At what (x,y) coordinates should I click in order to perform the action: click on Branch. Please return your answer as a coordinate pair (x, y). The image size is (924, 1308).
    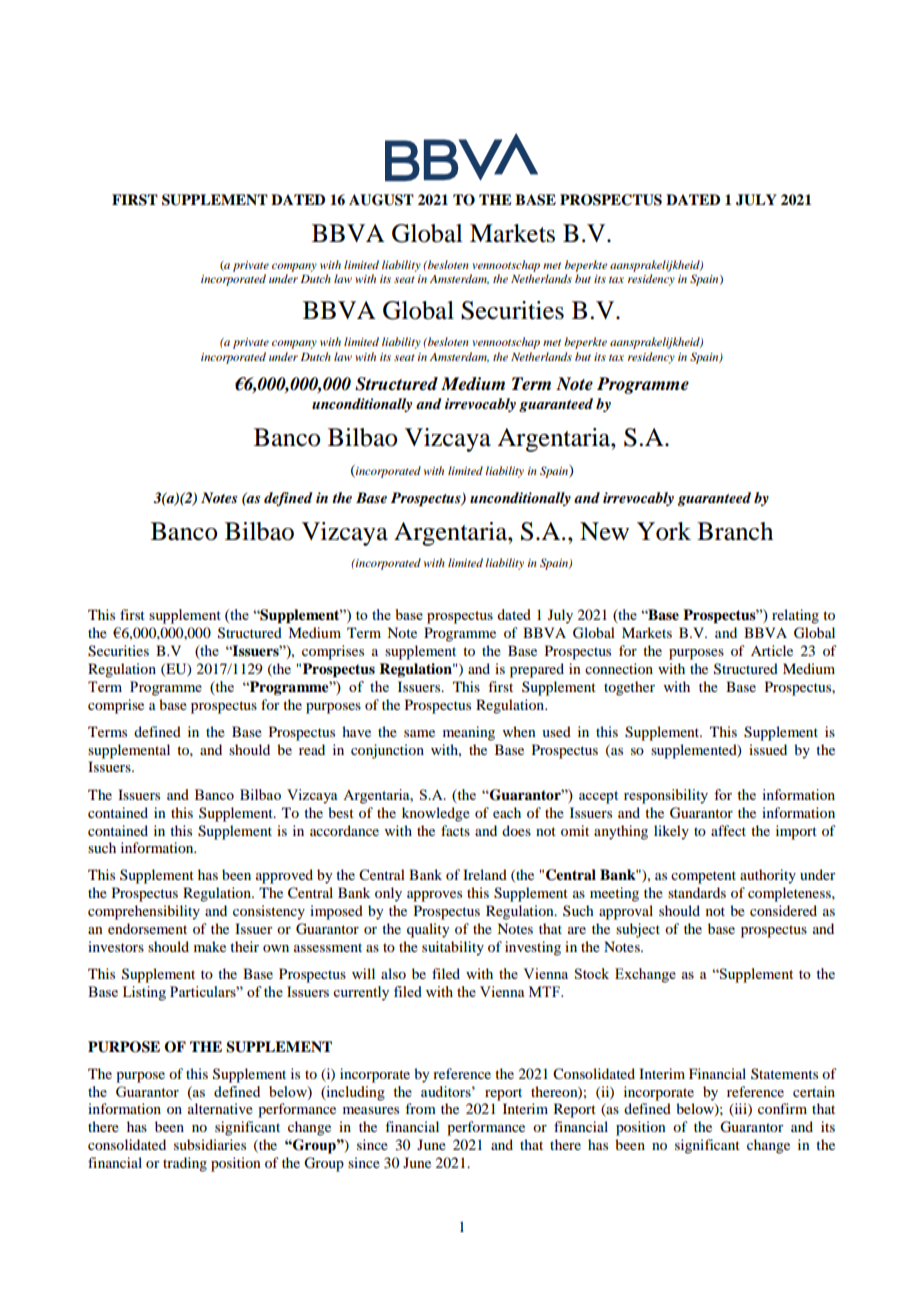
    Looking at the image, I should click on (735, 531).
